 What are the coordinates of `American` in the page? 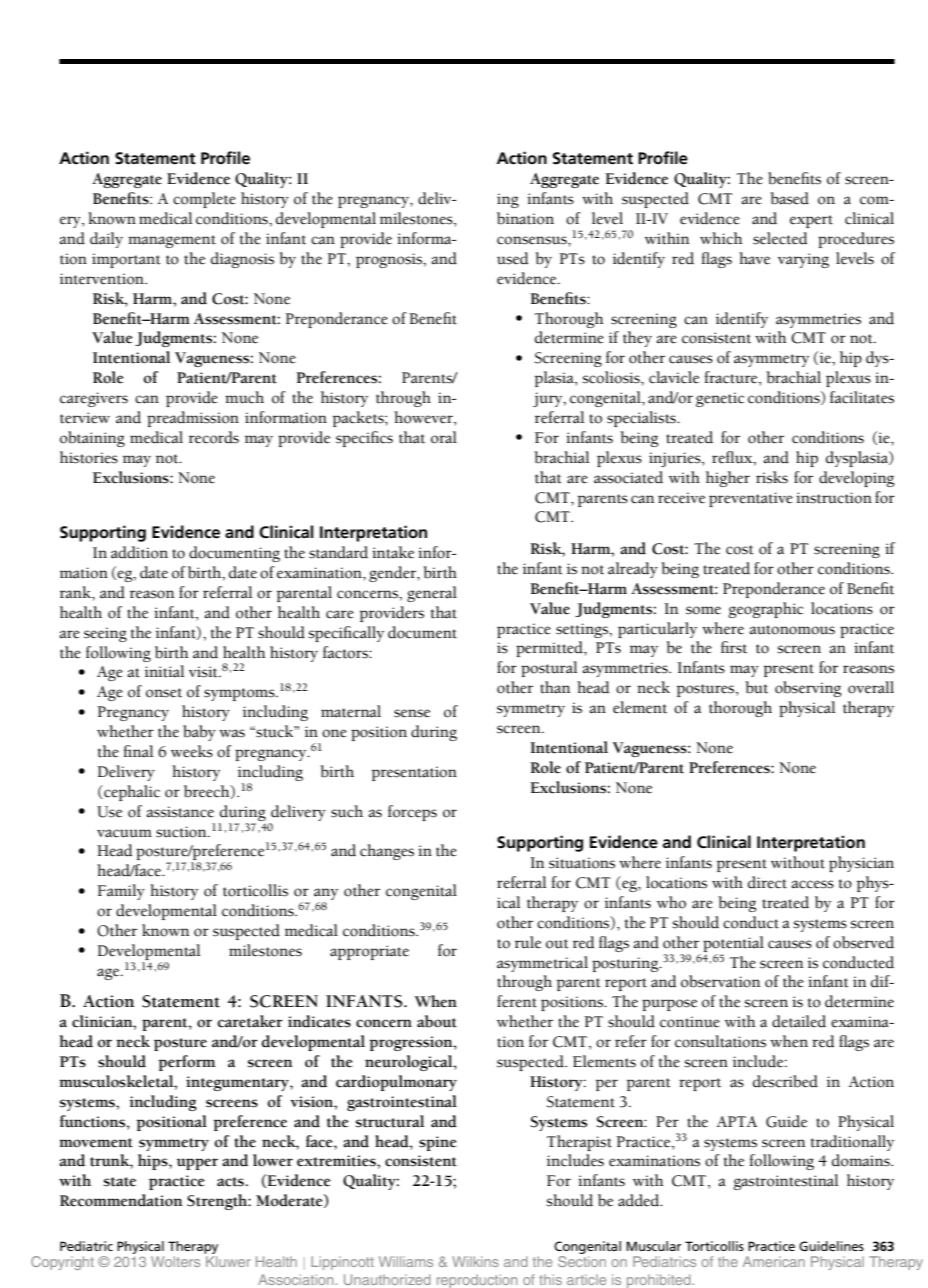 It's located at (774, 1261).
